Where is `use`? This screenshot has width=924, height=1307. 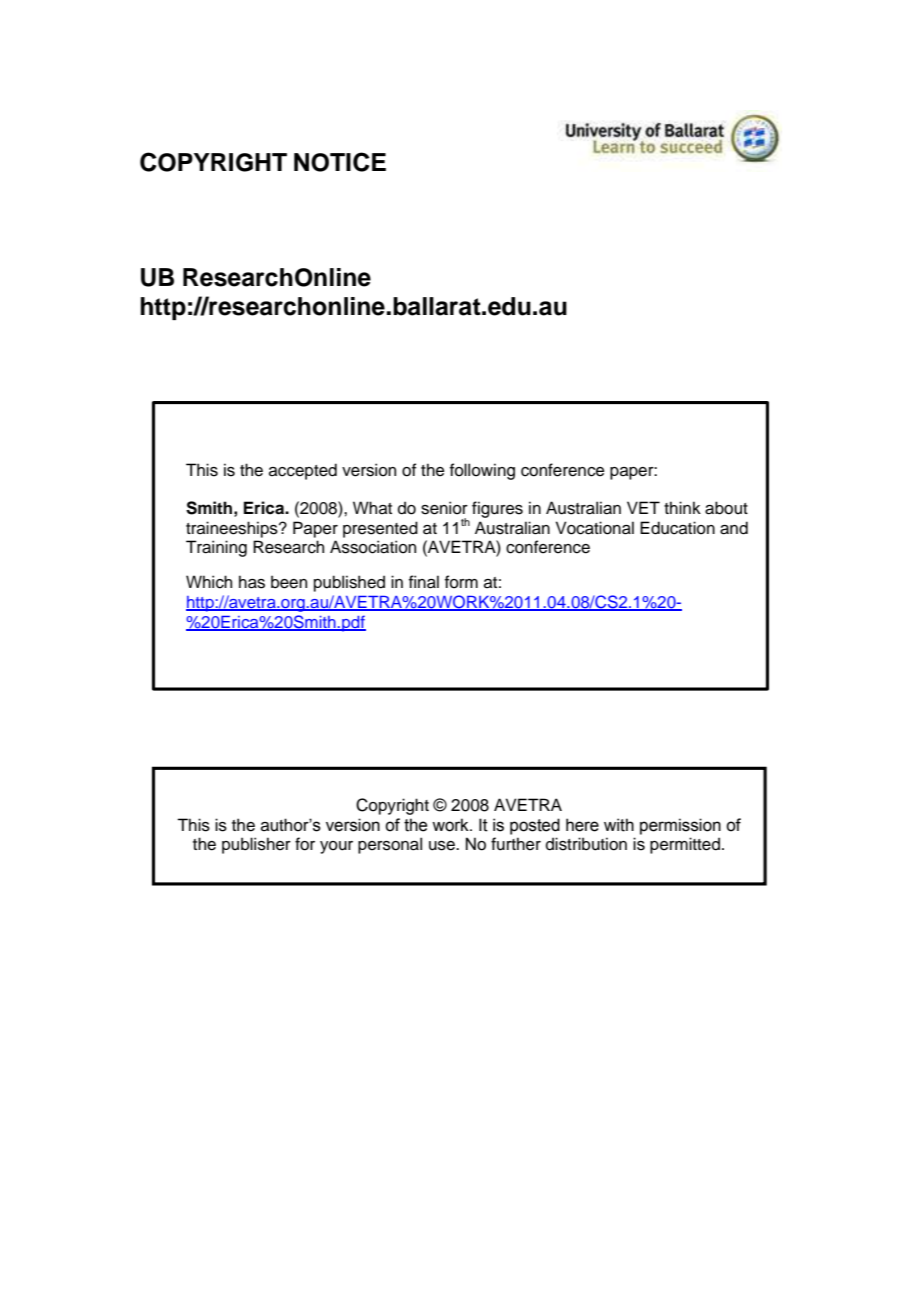 use is located at coordinates (443, 846).
